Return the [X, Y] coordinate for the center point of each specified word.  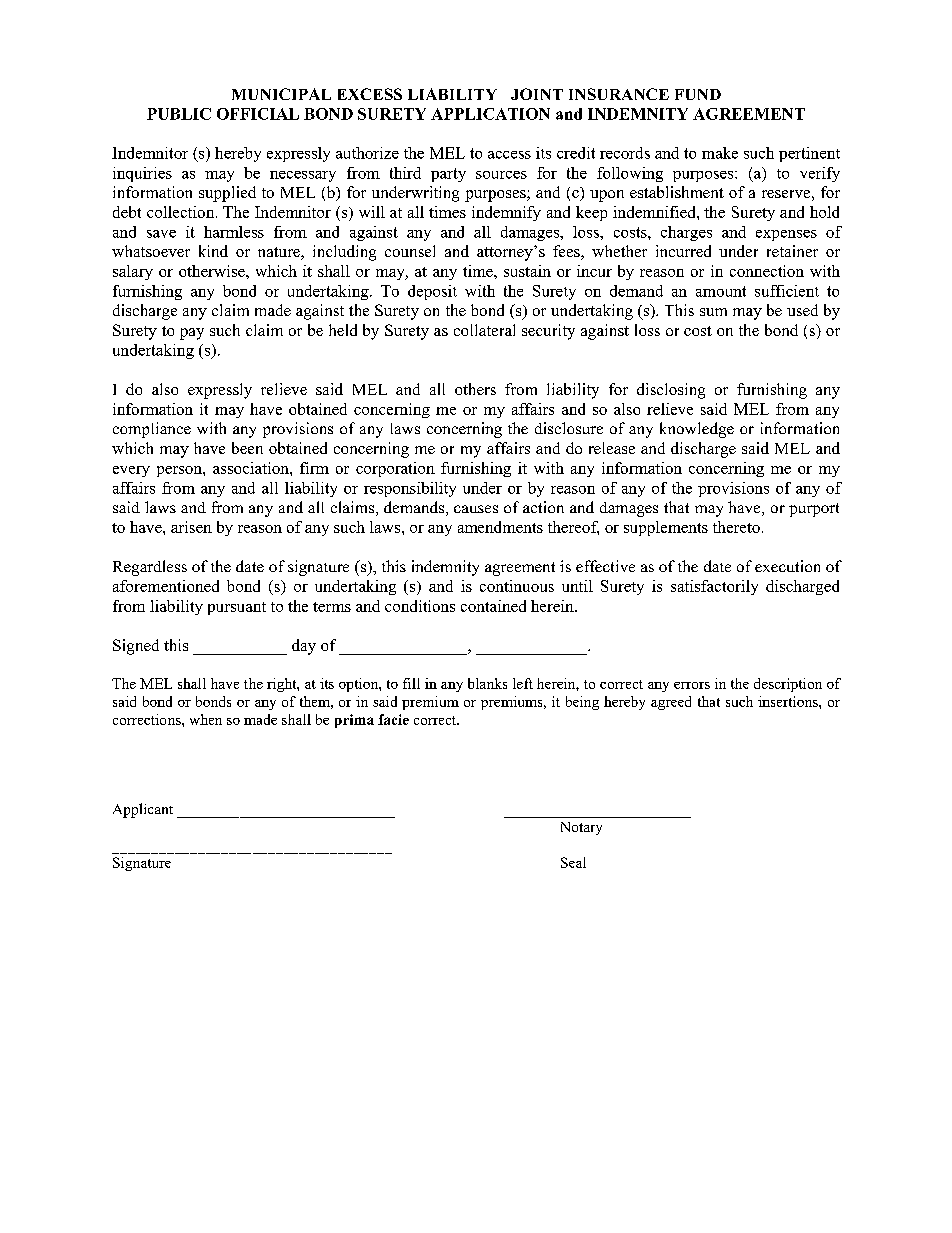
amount [721, 291]
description [788, 685]
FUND [698, 94]
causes [476, 509]
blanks [487, 683]
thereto [736, 527]
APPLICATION [490, 114]
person [180, 471]
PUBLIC [179, 114]
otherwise [213, 271]
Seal [573, 862]
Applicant [143, 810]
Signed [136, 647]
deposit [432, 292]
